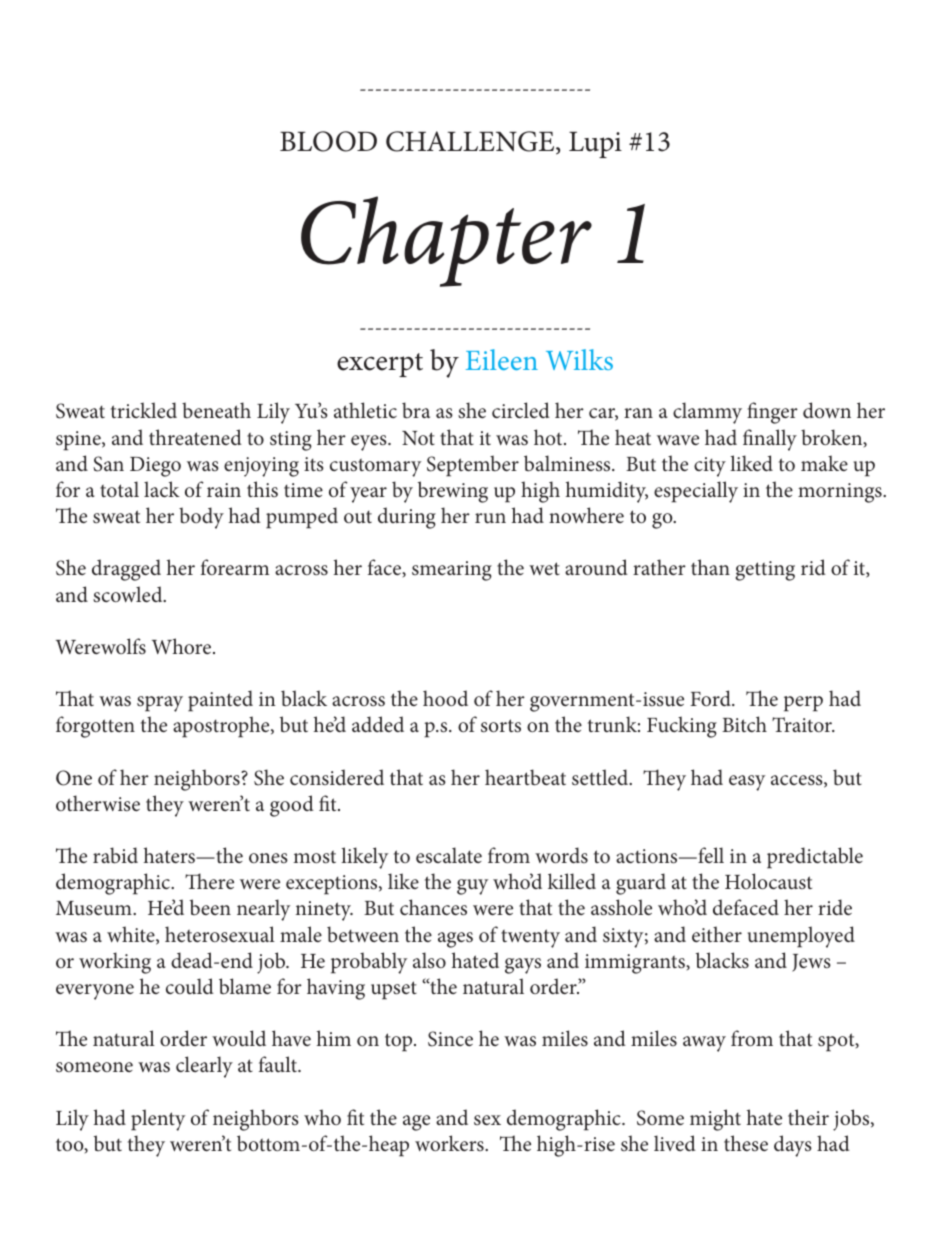 The height and width of the screenshot is (1233, 952). What do you see at coordinates (201, 518) in the screenshot?
I see `body` at bounding box center [201, 518].
